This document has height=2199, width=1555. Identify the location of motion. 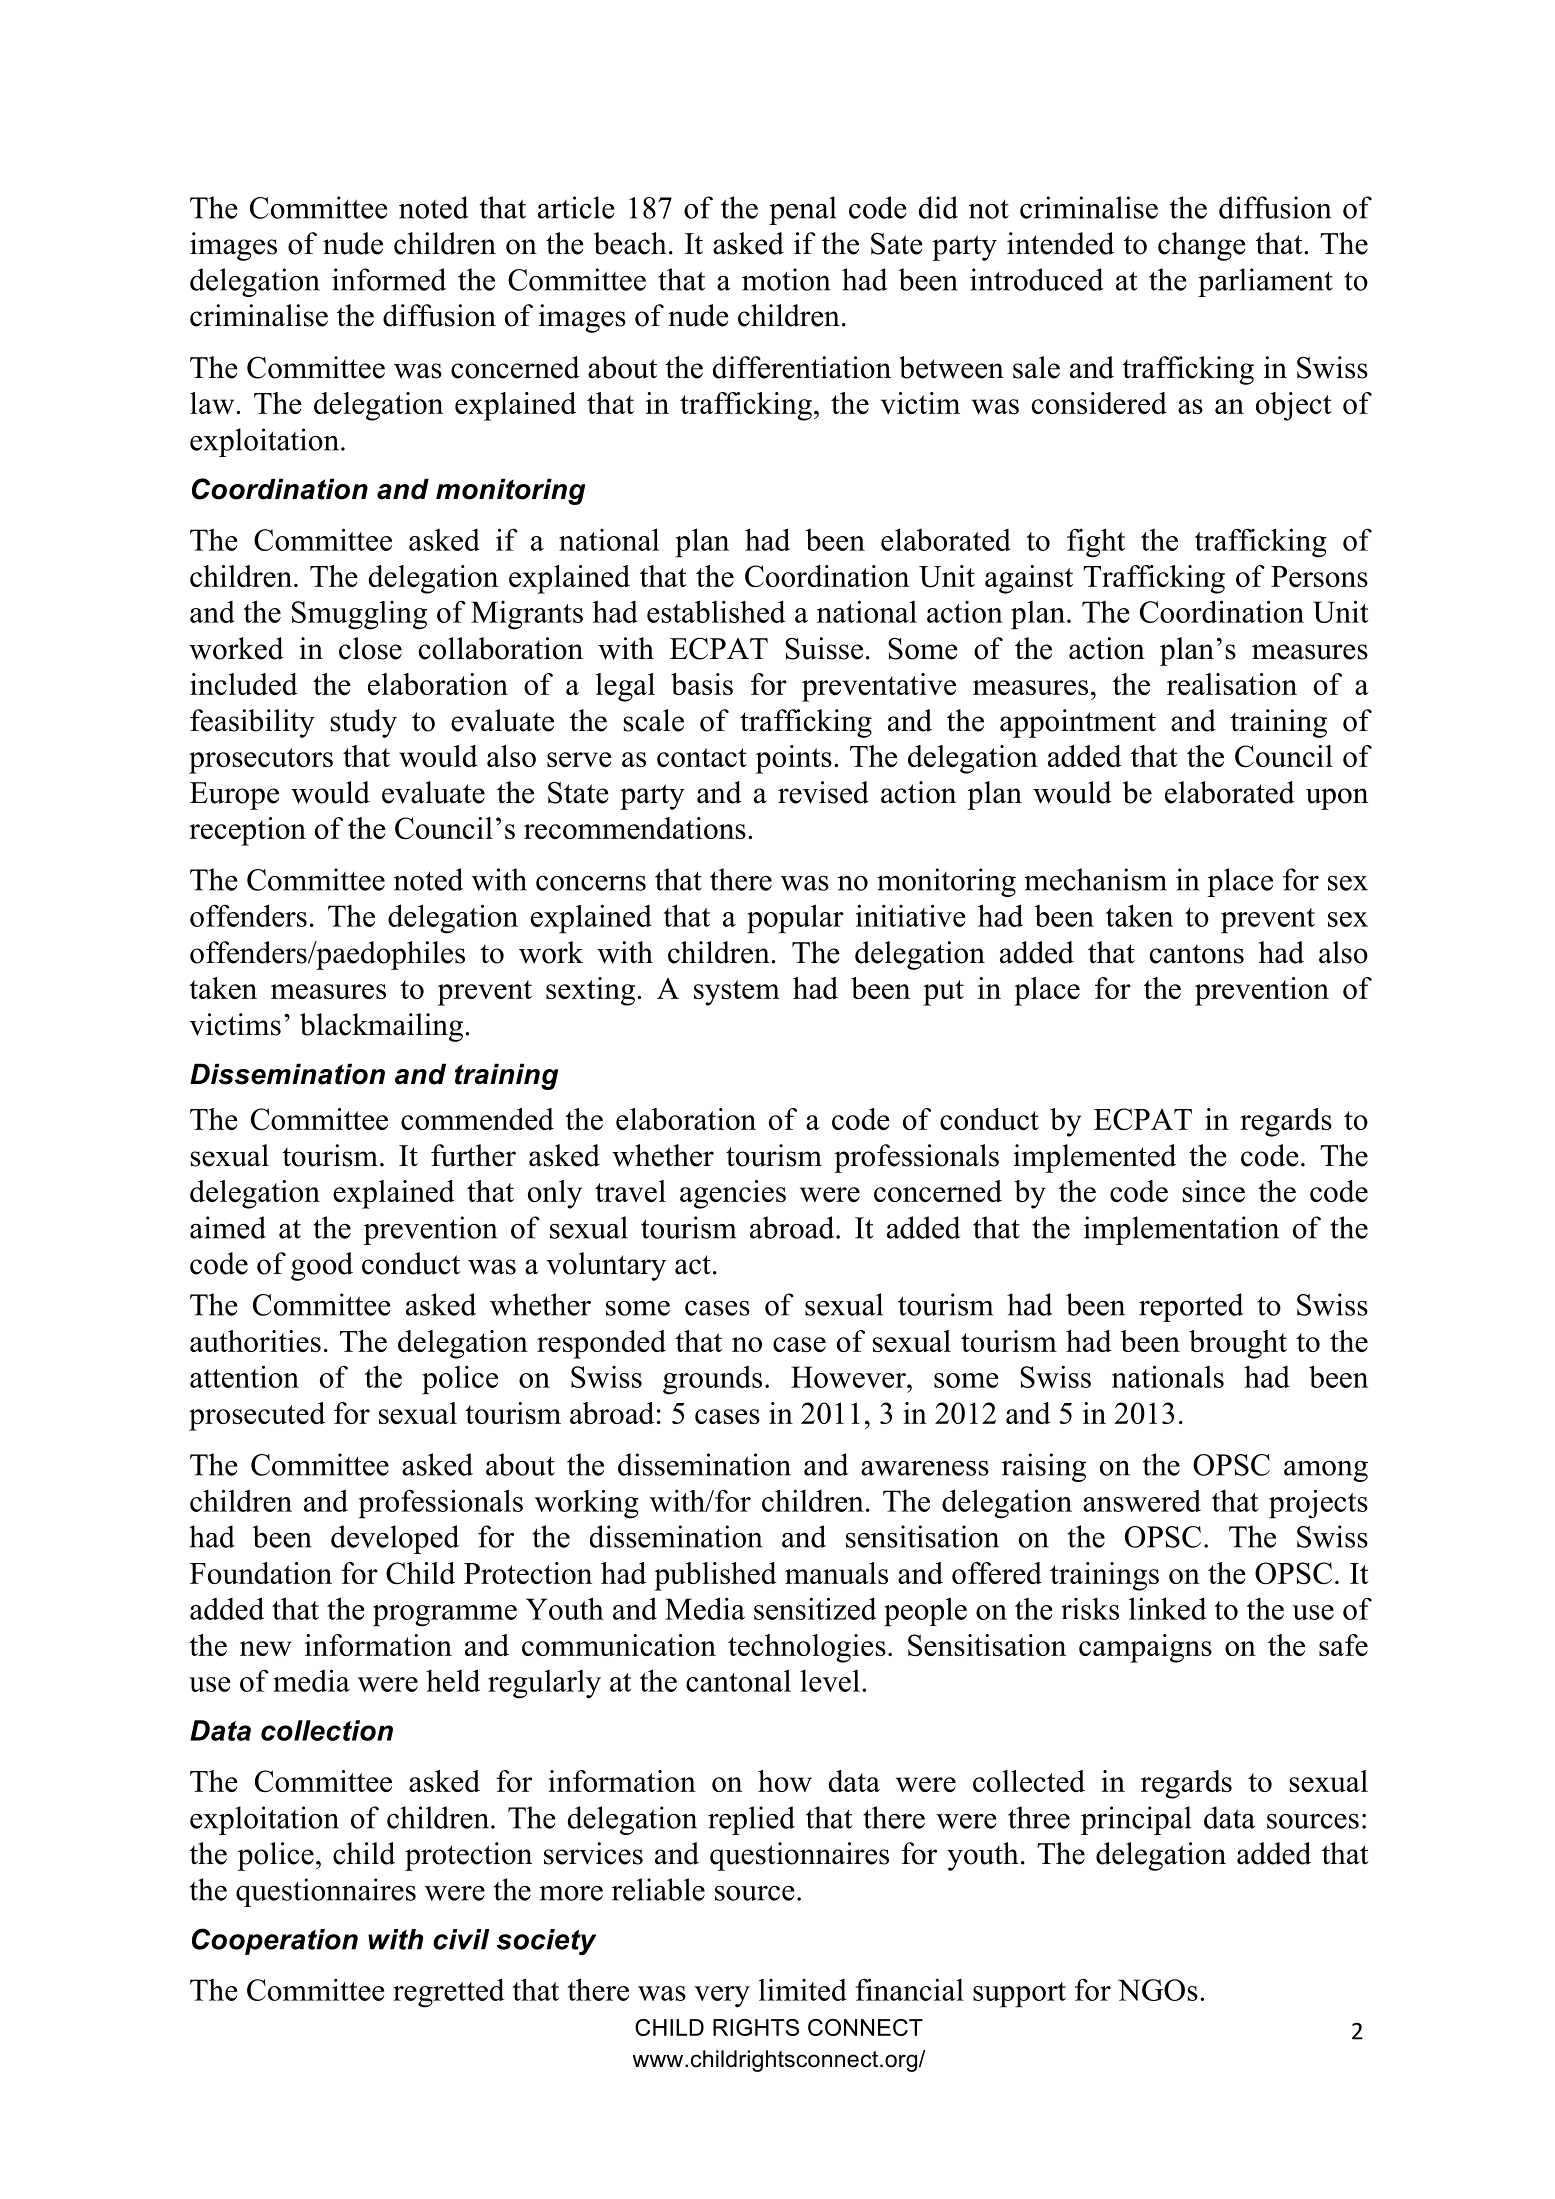
(786, 279).
